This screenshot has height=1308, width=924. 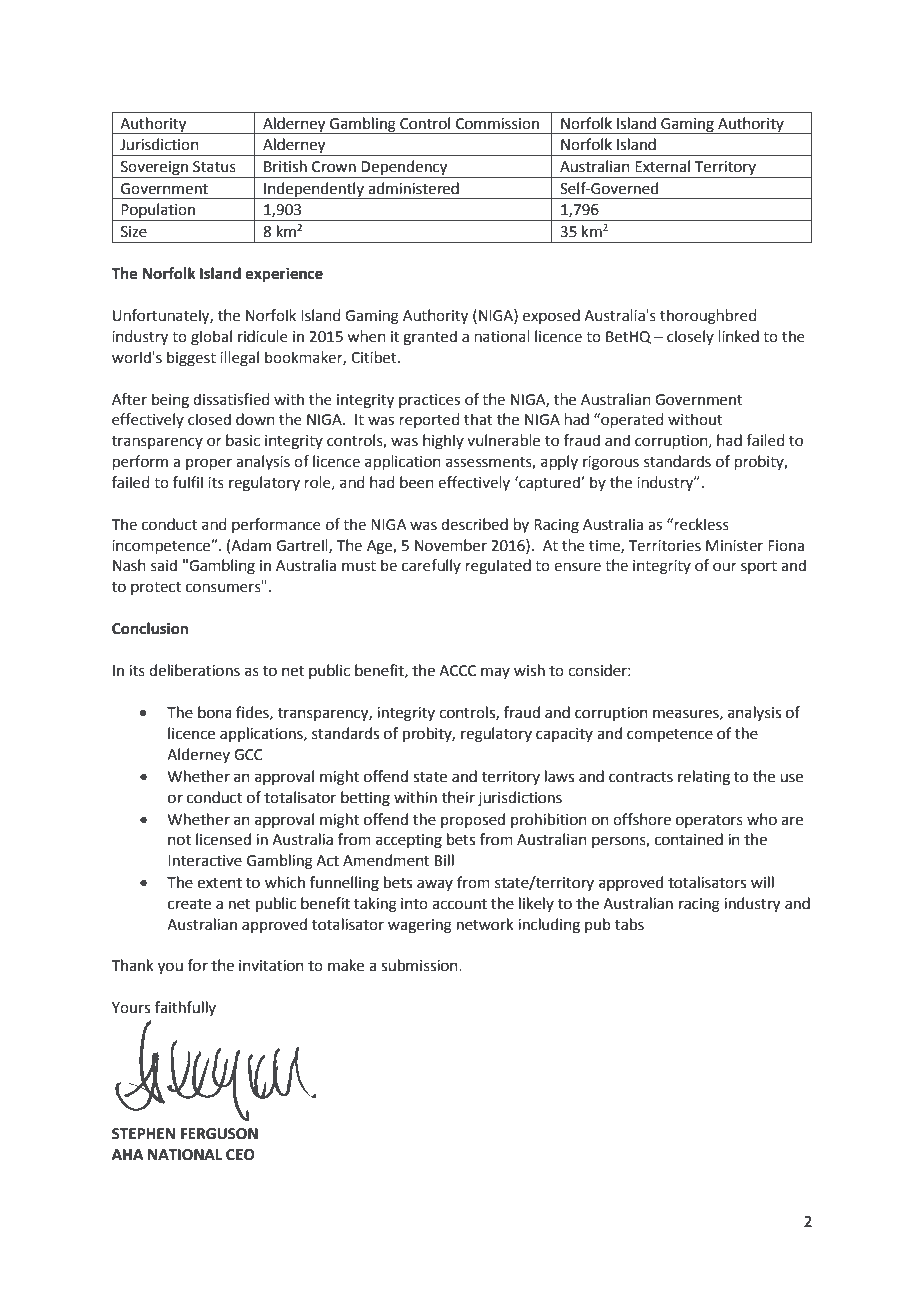 What do you see at coordinates (420, 965) in the screenshot?
I see `submission` at bounding box center [420, 965].
